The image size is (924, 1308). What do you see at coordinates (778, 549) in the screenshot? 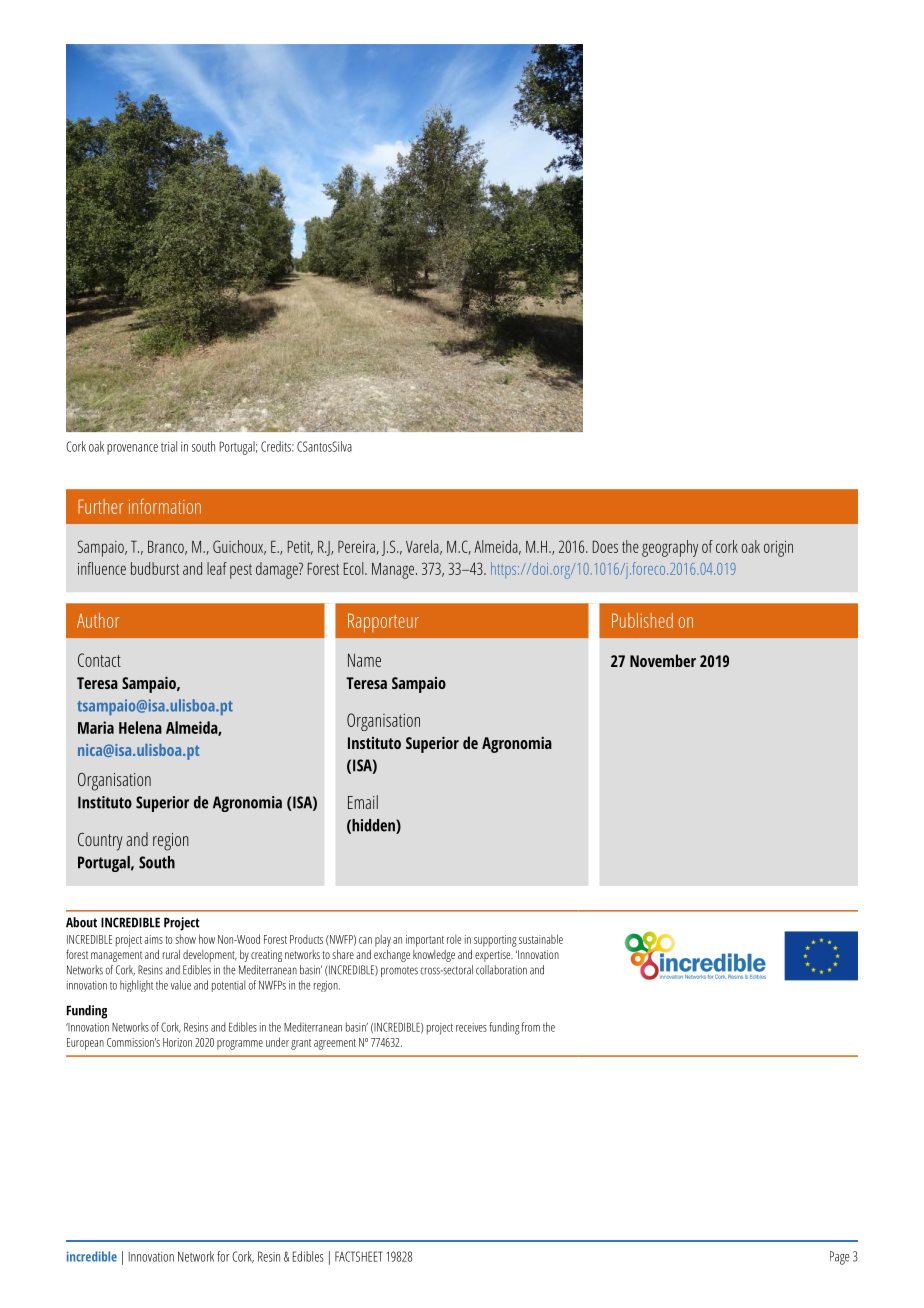
I see `origin` at bounding box center [778, 549].
